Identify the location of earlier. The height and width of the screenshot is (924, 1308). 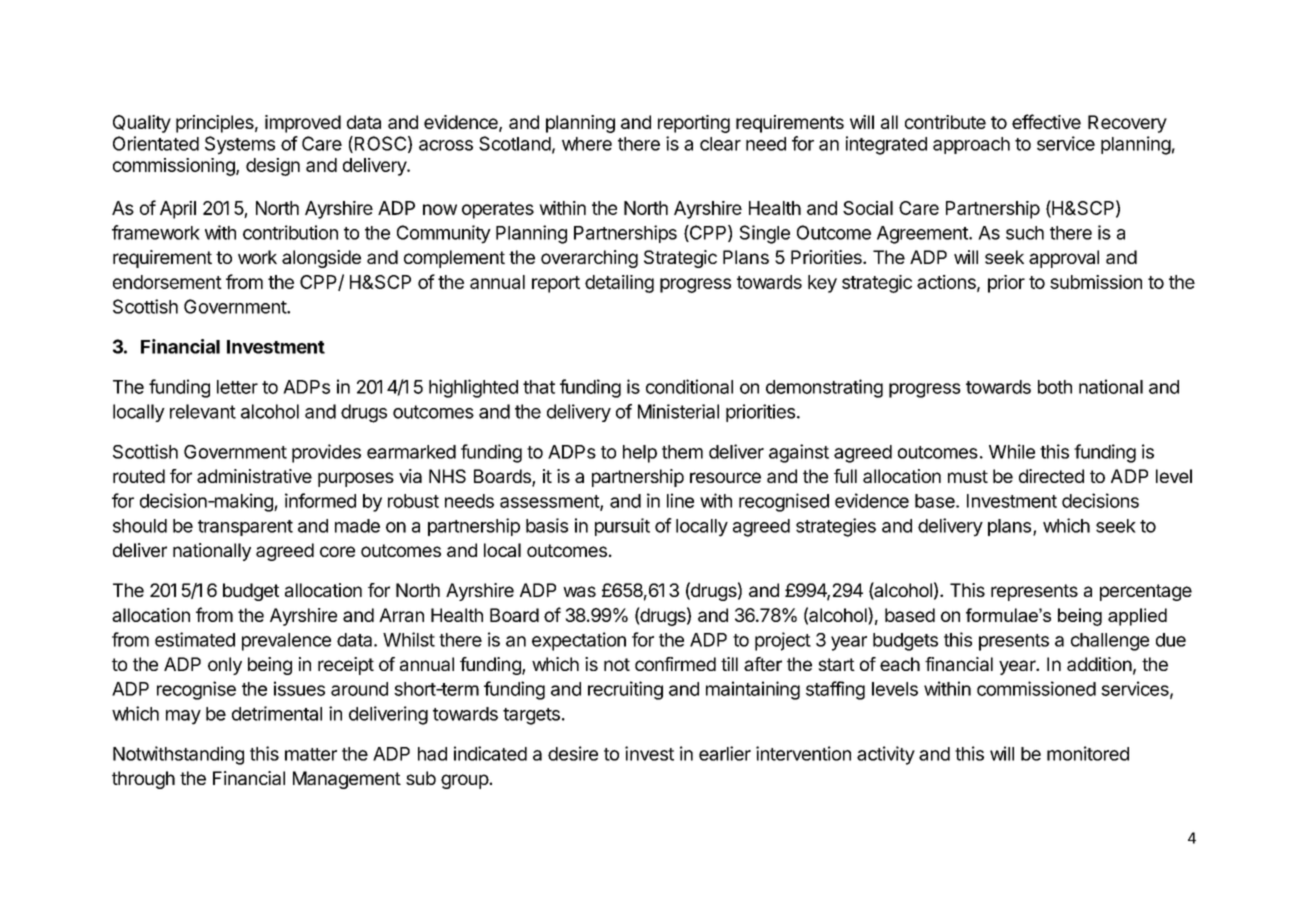
(725, 753).
